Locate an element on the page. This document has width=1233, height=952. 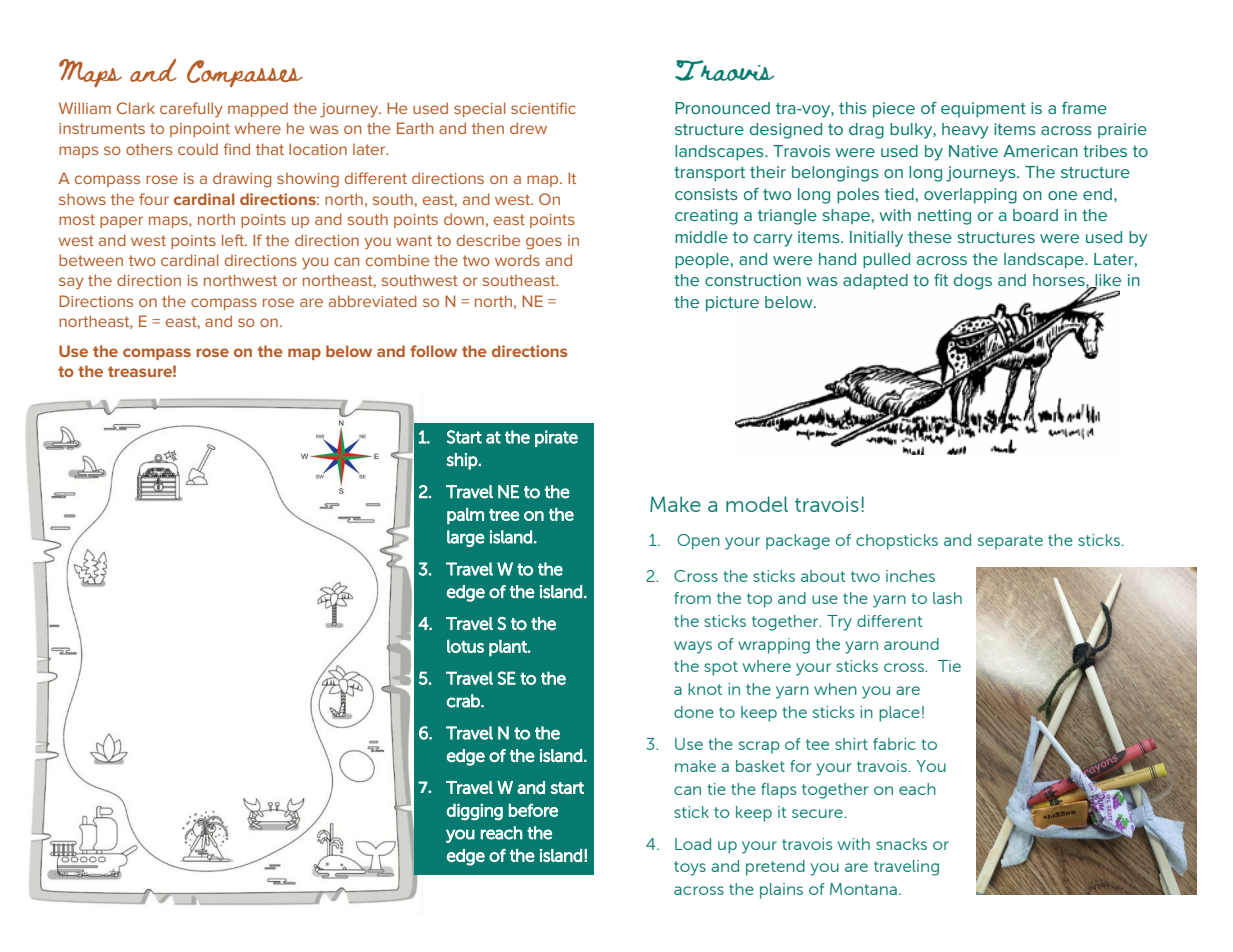
drew is located at coordinates (528, 128).
